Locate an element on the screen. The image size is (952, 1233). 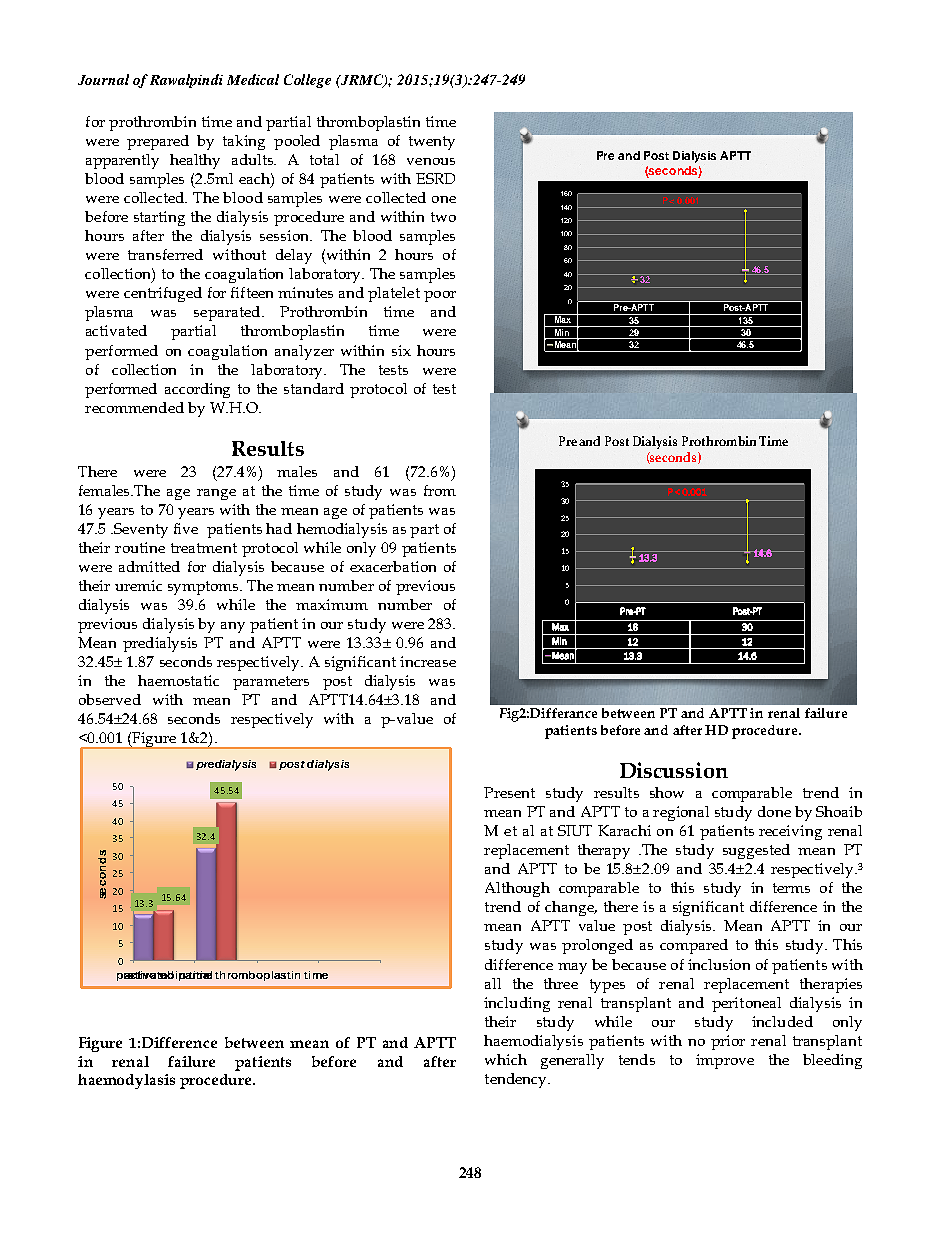
range is located at coordinates (216, 494).
